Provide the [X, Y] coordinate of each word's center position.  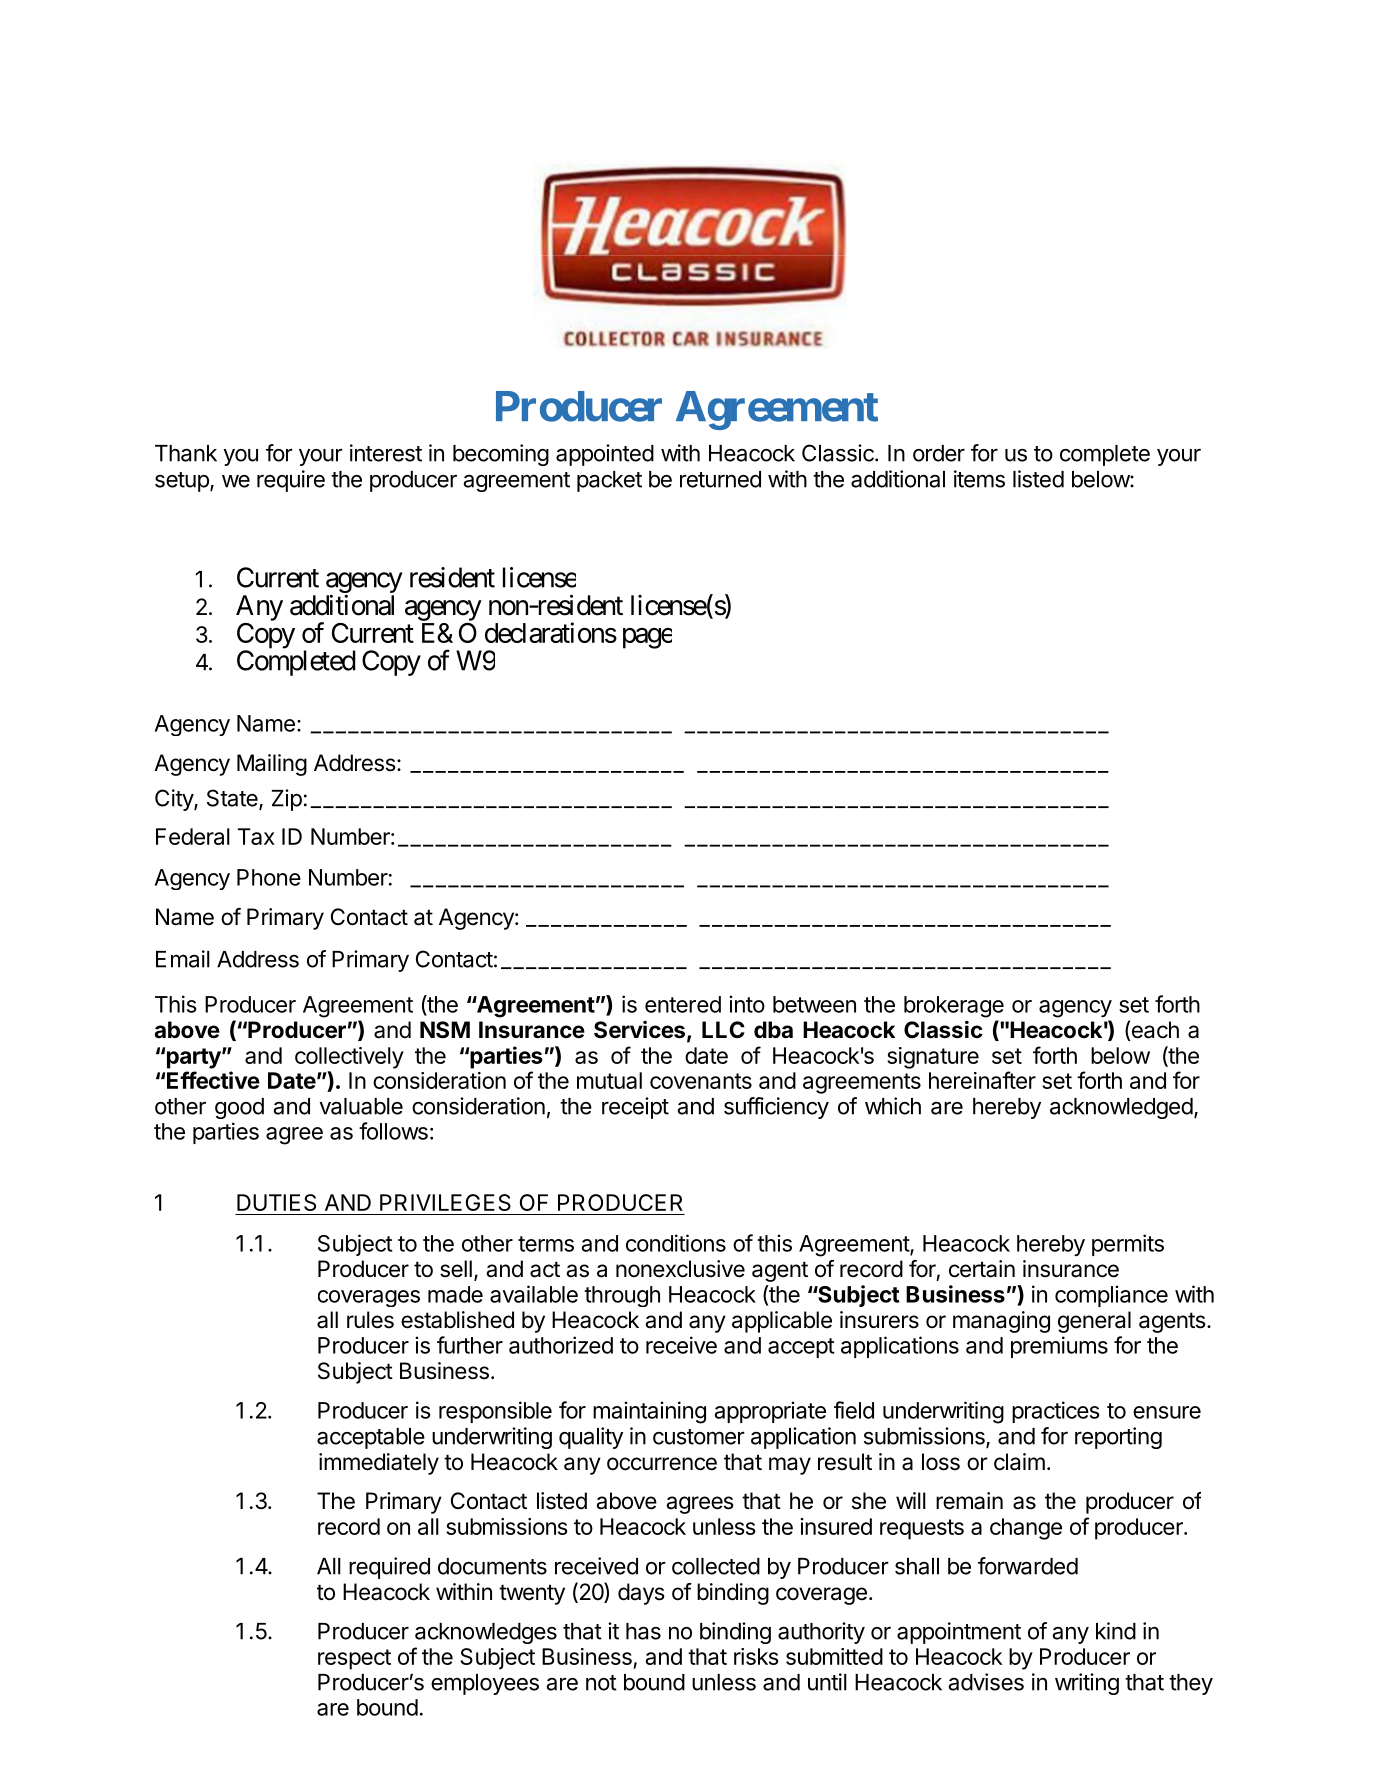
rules [370, 1320]
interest [386, 453]
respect [354, 1659]
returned [720, 479]
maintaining [649, 1412]
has [643, 1631]
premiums [1059, 1347]
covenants [701, 1081]
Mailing [272, 765]
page [647, 638]
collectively [349, 1058]
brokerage [954, 1007]
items [979, 479]
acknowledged [1121, 1108]
